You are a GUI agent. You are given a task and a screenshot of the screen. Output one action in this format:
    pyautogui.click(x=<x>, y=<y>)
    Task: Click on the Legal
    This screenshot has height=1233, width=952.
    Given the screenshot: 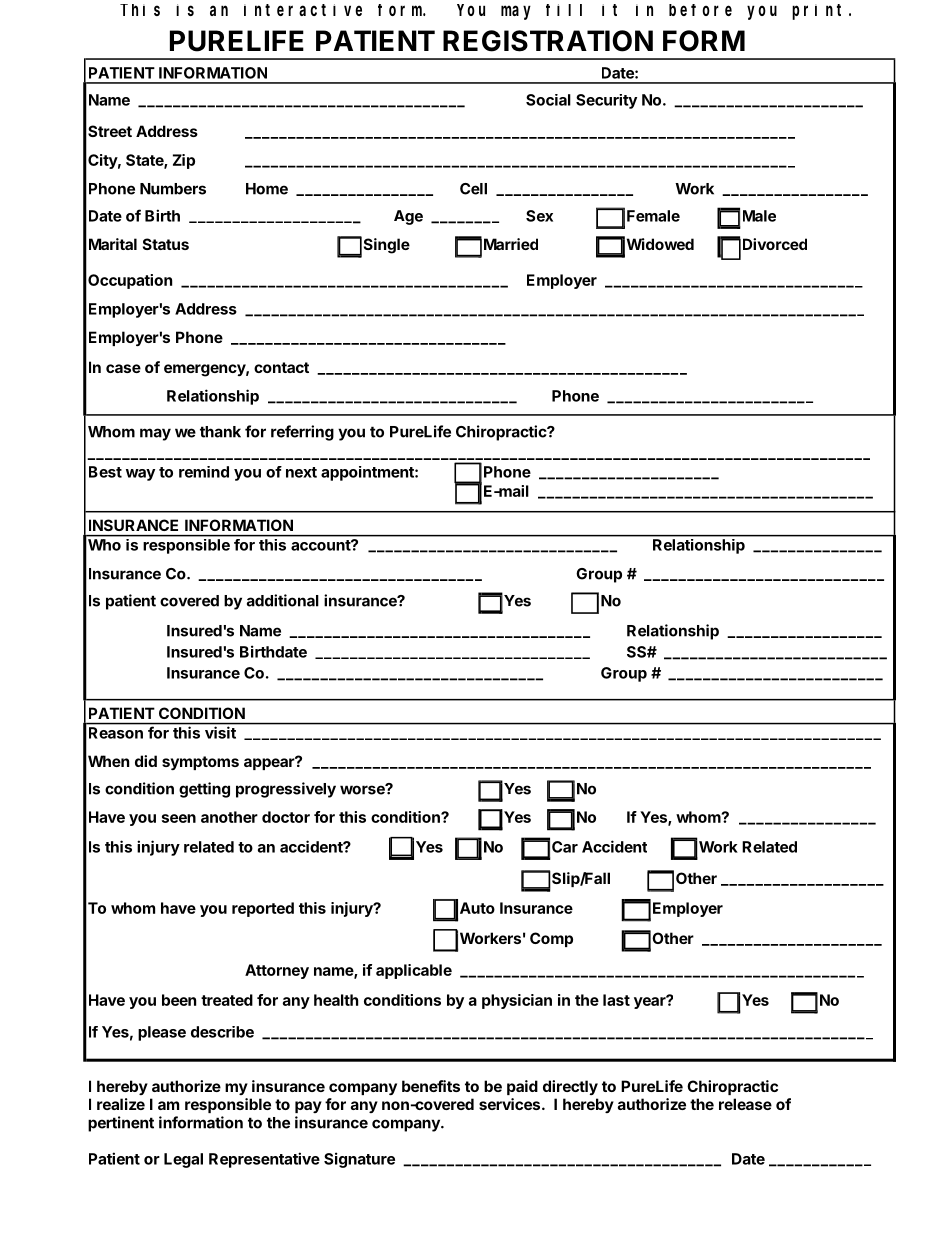 What is the action you would take?
    pyautogui.click(x=183, y=1160)
